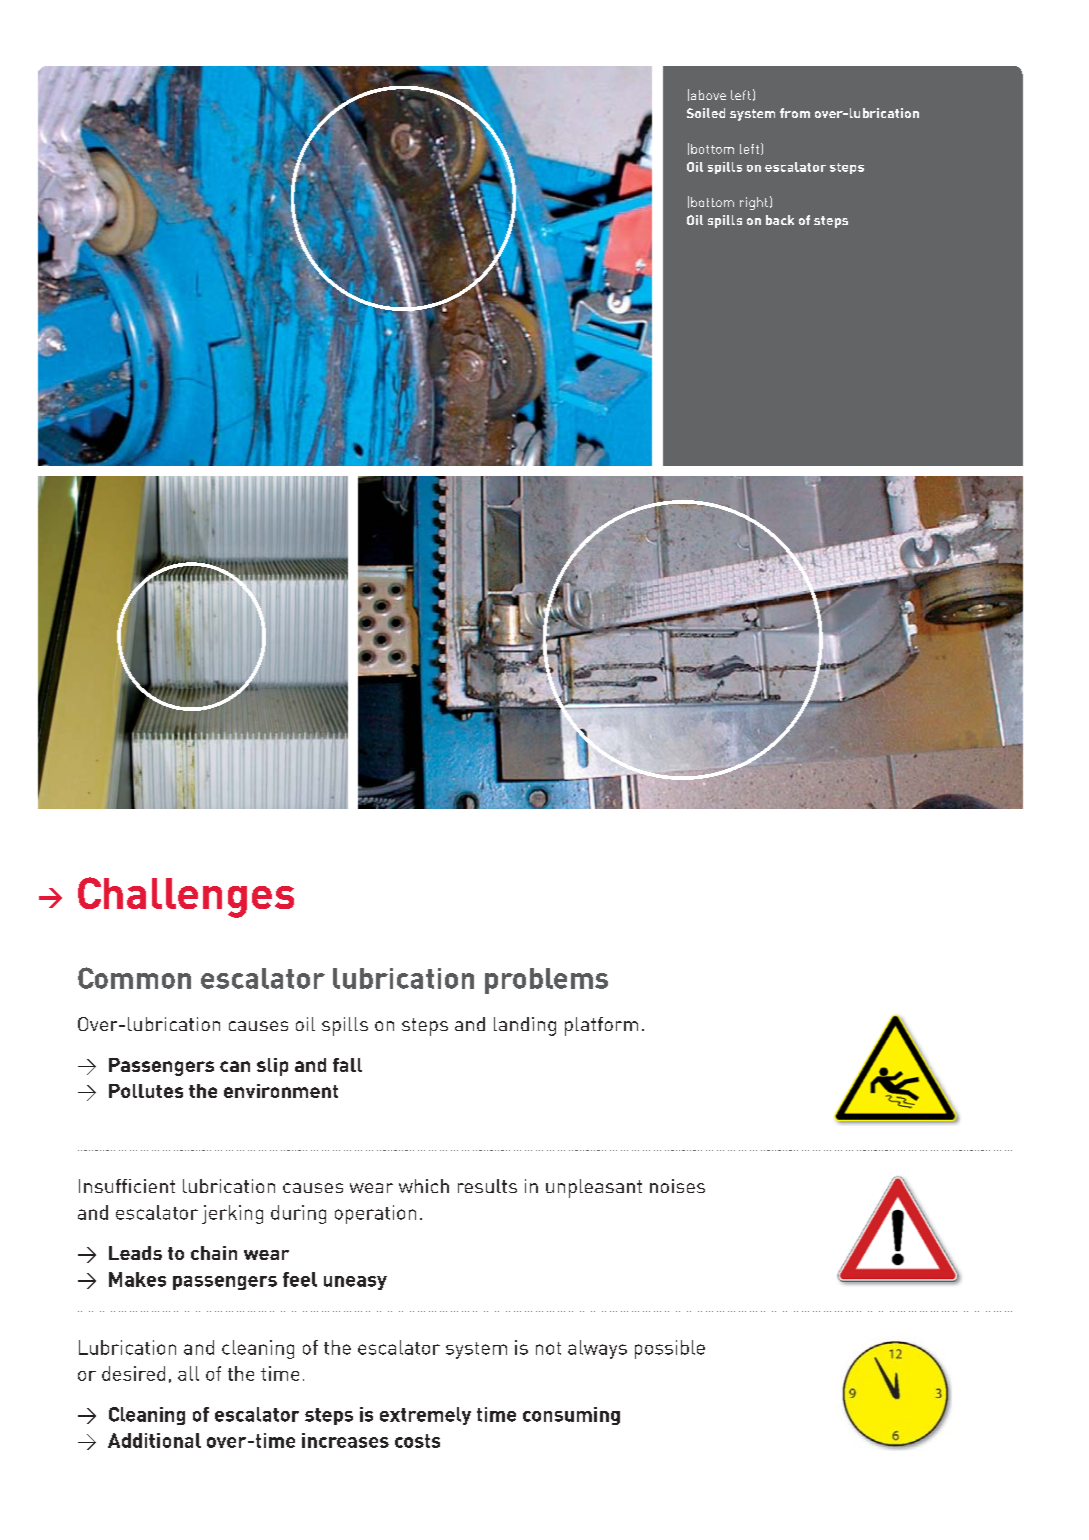  What do you see at coordinates (186, 897) in the screenshot?
I see `Challenges` at bounding box center [186, 897].
